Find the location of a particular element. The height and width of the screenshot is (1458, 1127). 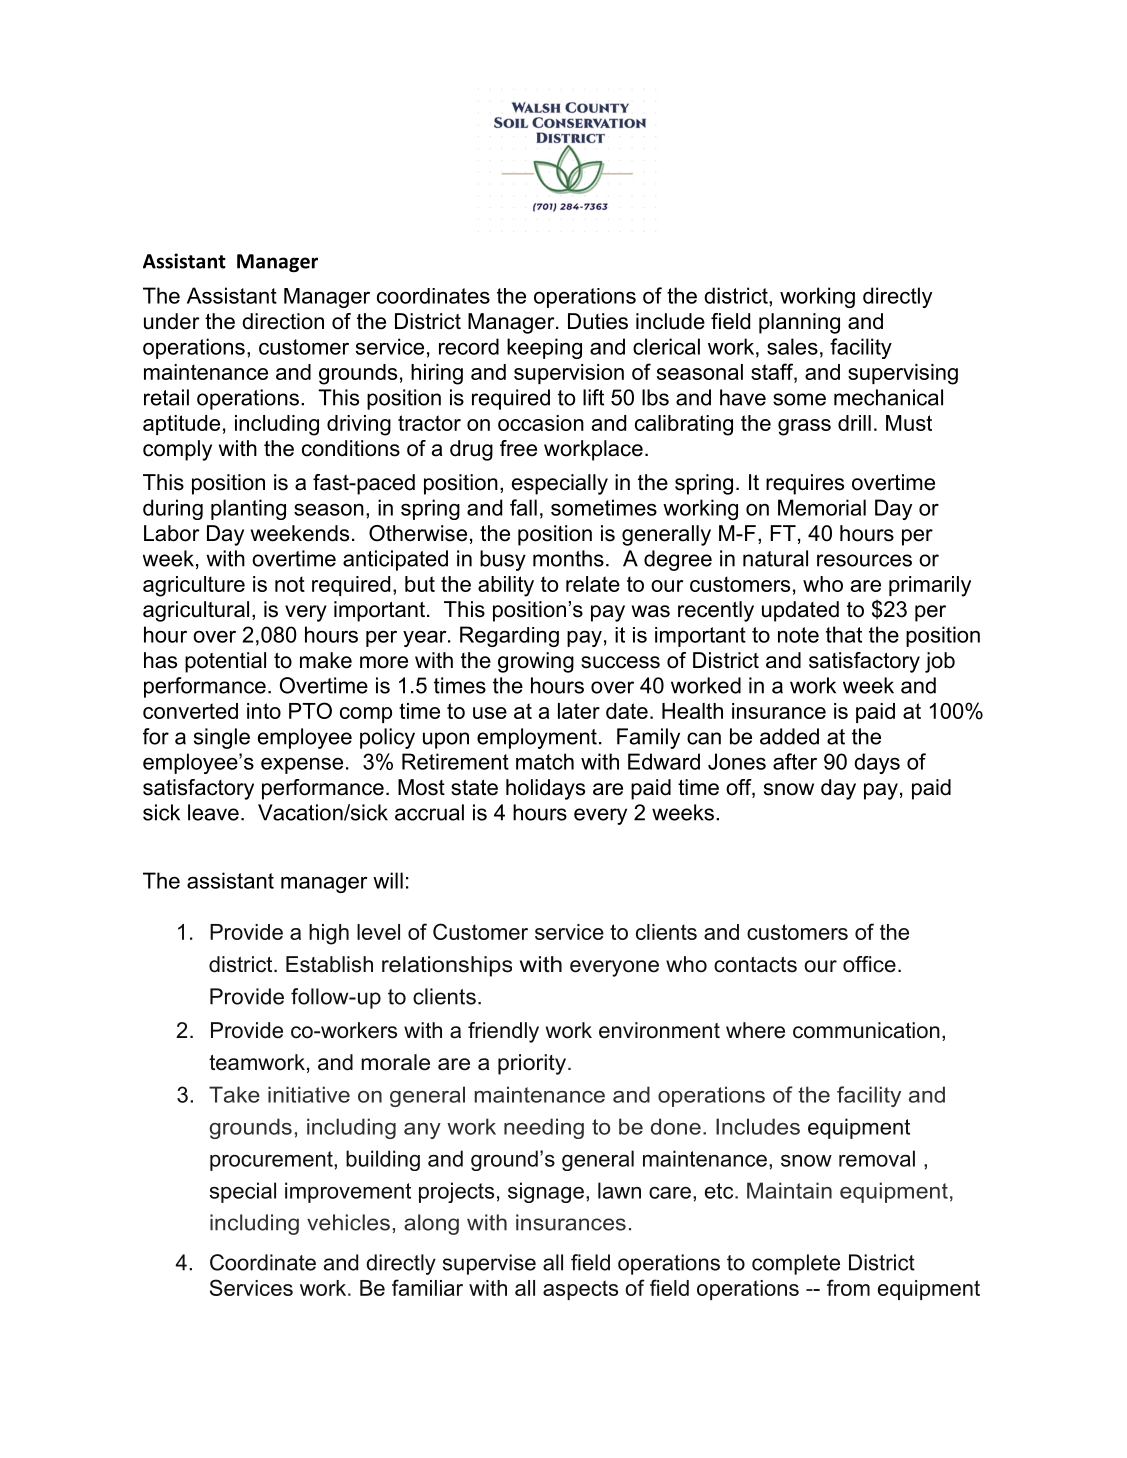

leave is located at coordinates (213, 812).
